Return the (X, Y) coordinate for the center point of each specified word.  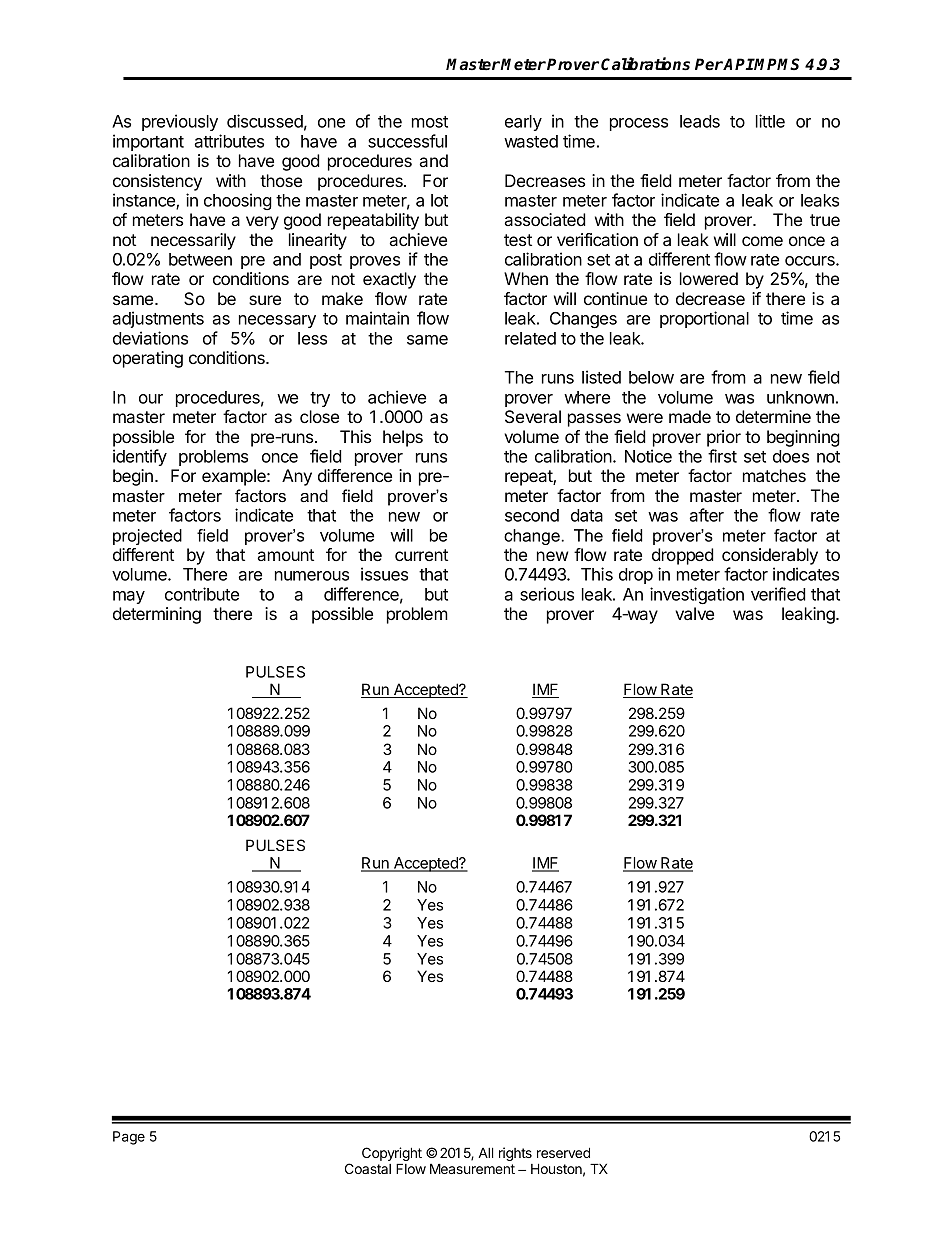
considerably (770, 556)
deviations (150, 338)
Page (129, 1138)
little (770, 121)
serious (547, 594)
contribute (202, 594)
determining (157, 615)
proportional (704, 319)
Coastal (368, 1168)
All (485, 1152)
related (530, 338)
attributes (229, 141)
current (421, 555)
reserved (563, 1152)
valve (694, 613)
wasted (531, 141)
